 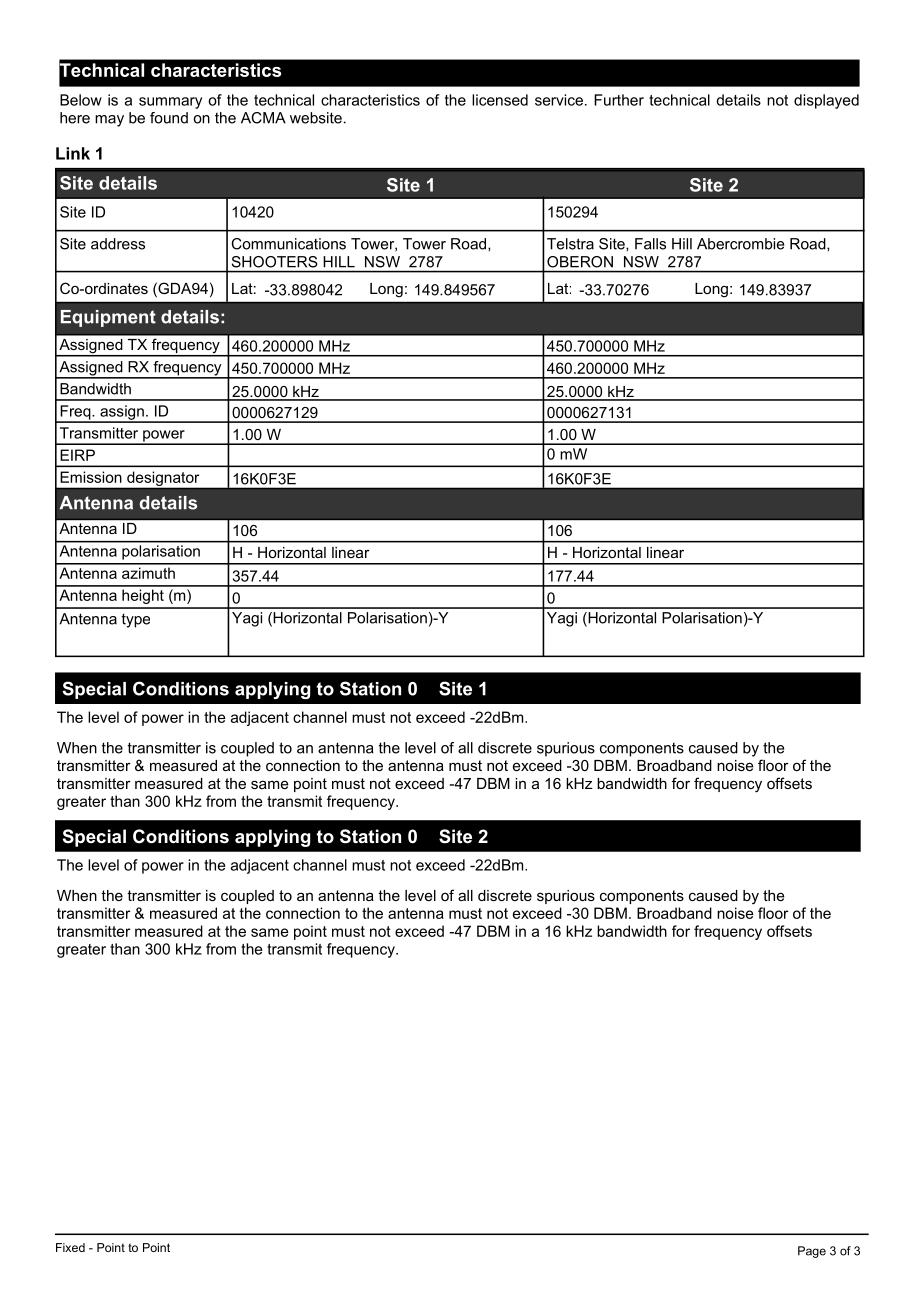 What do you see at coordinates (136, 620) in the document?
I see `type` at bounding box center [136, 620].
